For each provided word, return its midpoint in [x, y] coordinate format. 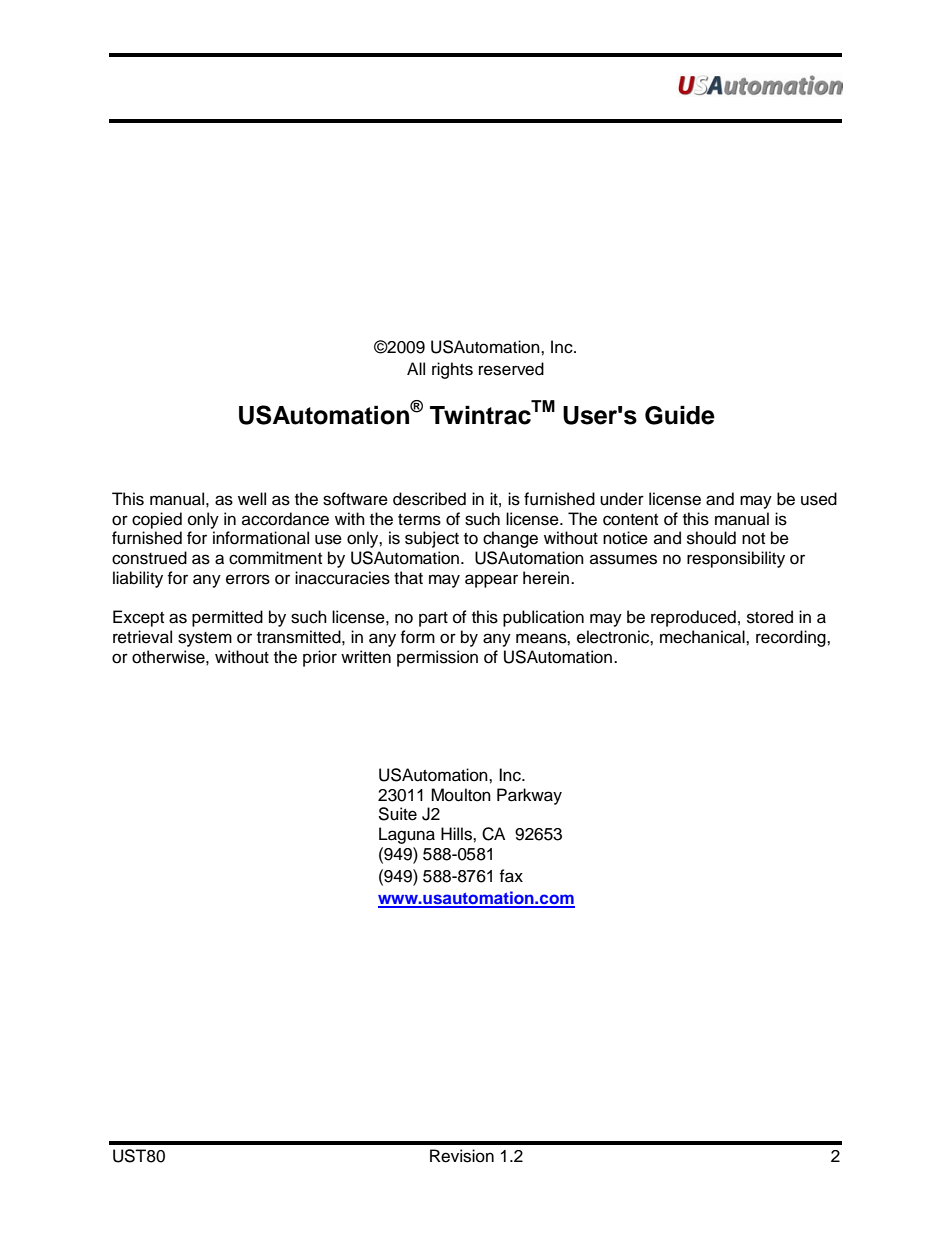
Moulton [461, 795]
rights [452, 370]
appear [491, 581]
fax [511, 876]
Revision [462, 1156]
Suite [397, 814]
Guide [680, 415]
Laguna [407, 835]
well [252, 499]
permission [437, 658]
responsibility [736, 559]
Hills [457, 834]
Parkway [529, 796]
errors [248, 579]
